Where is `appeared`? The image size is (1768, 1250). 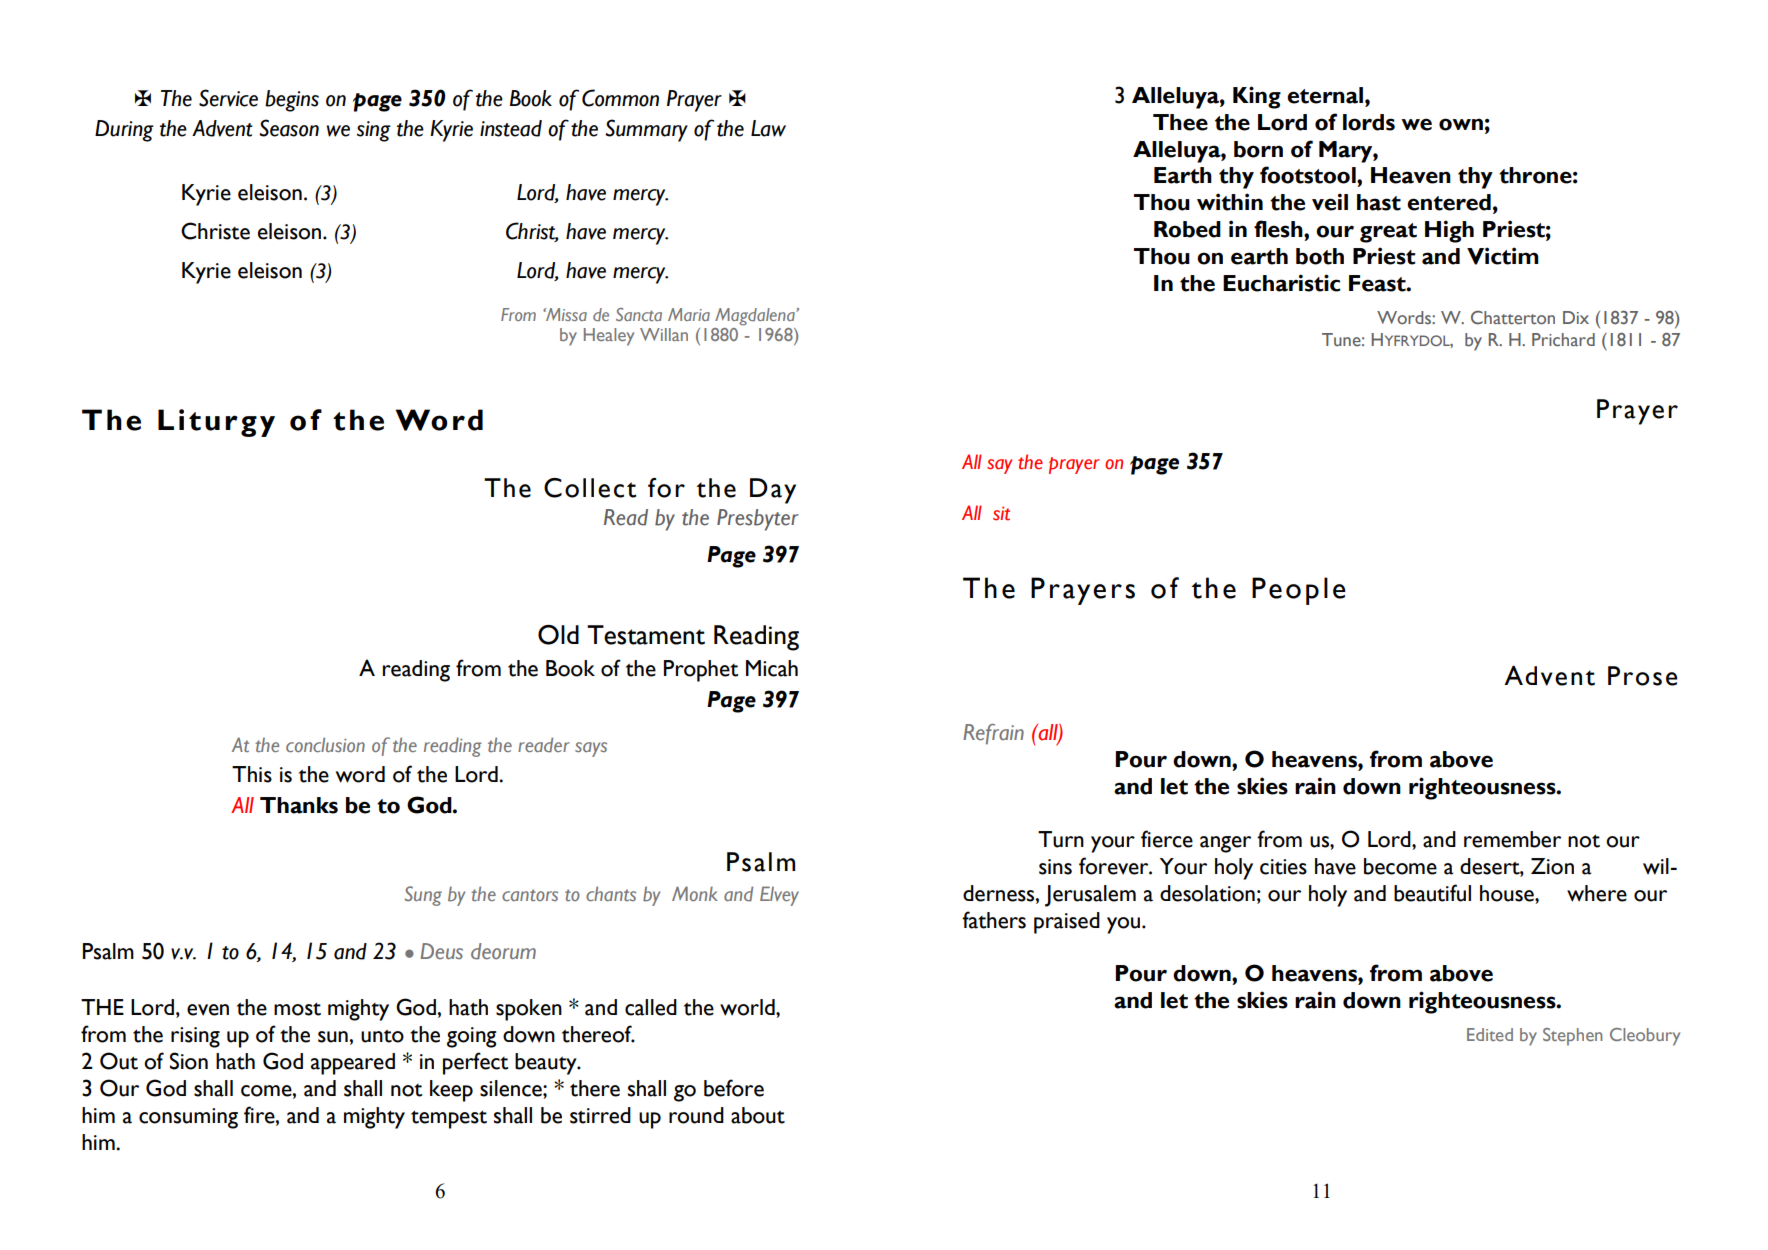 appeared is located at coordinates (353, 1064).
